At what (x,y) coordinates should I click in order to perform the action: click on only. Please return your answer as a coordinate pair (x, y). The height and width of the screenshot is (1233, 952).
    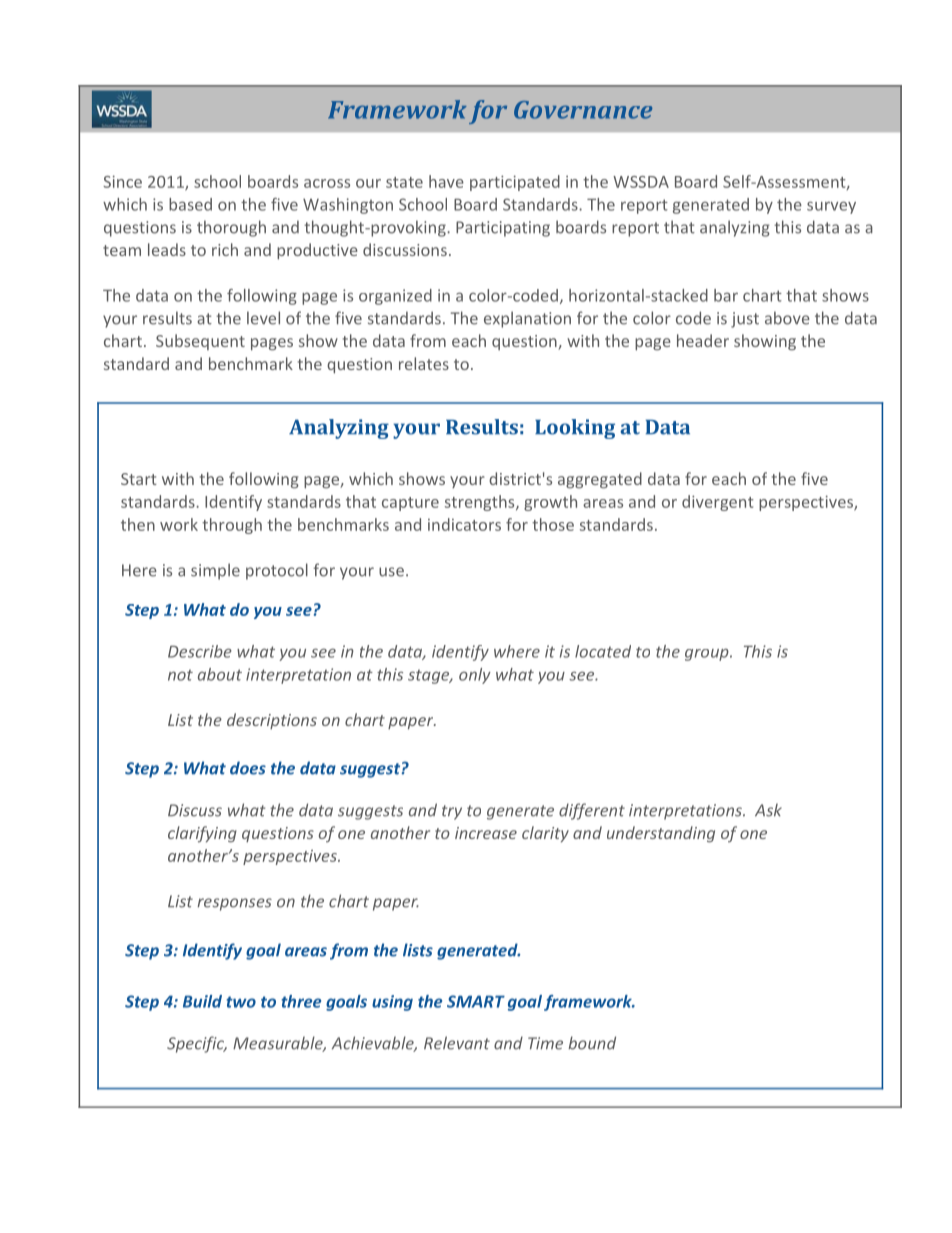
    Looking at the image, I should click on (475, 676).
